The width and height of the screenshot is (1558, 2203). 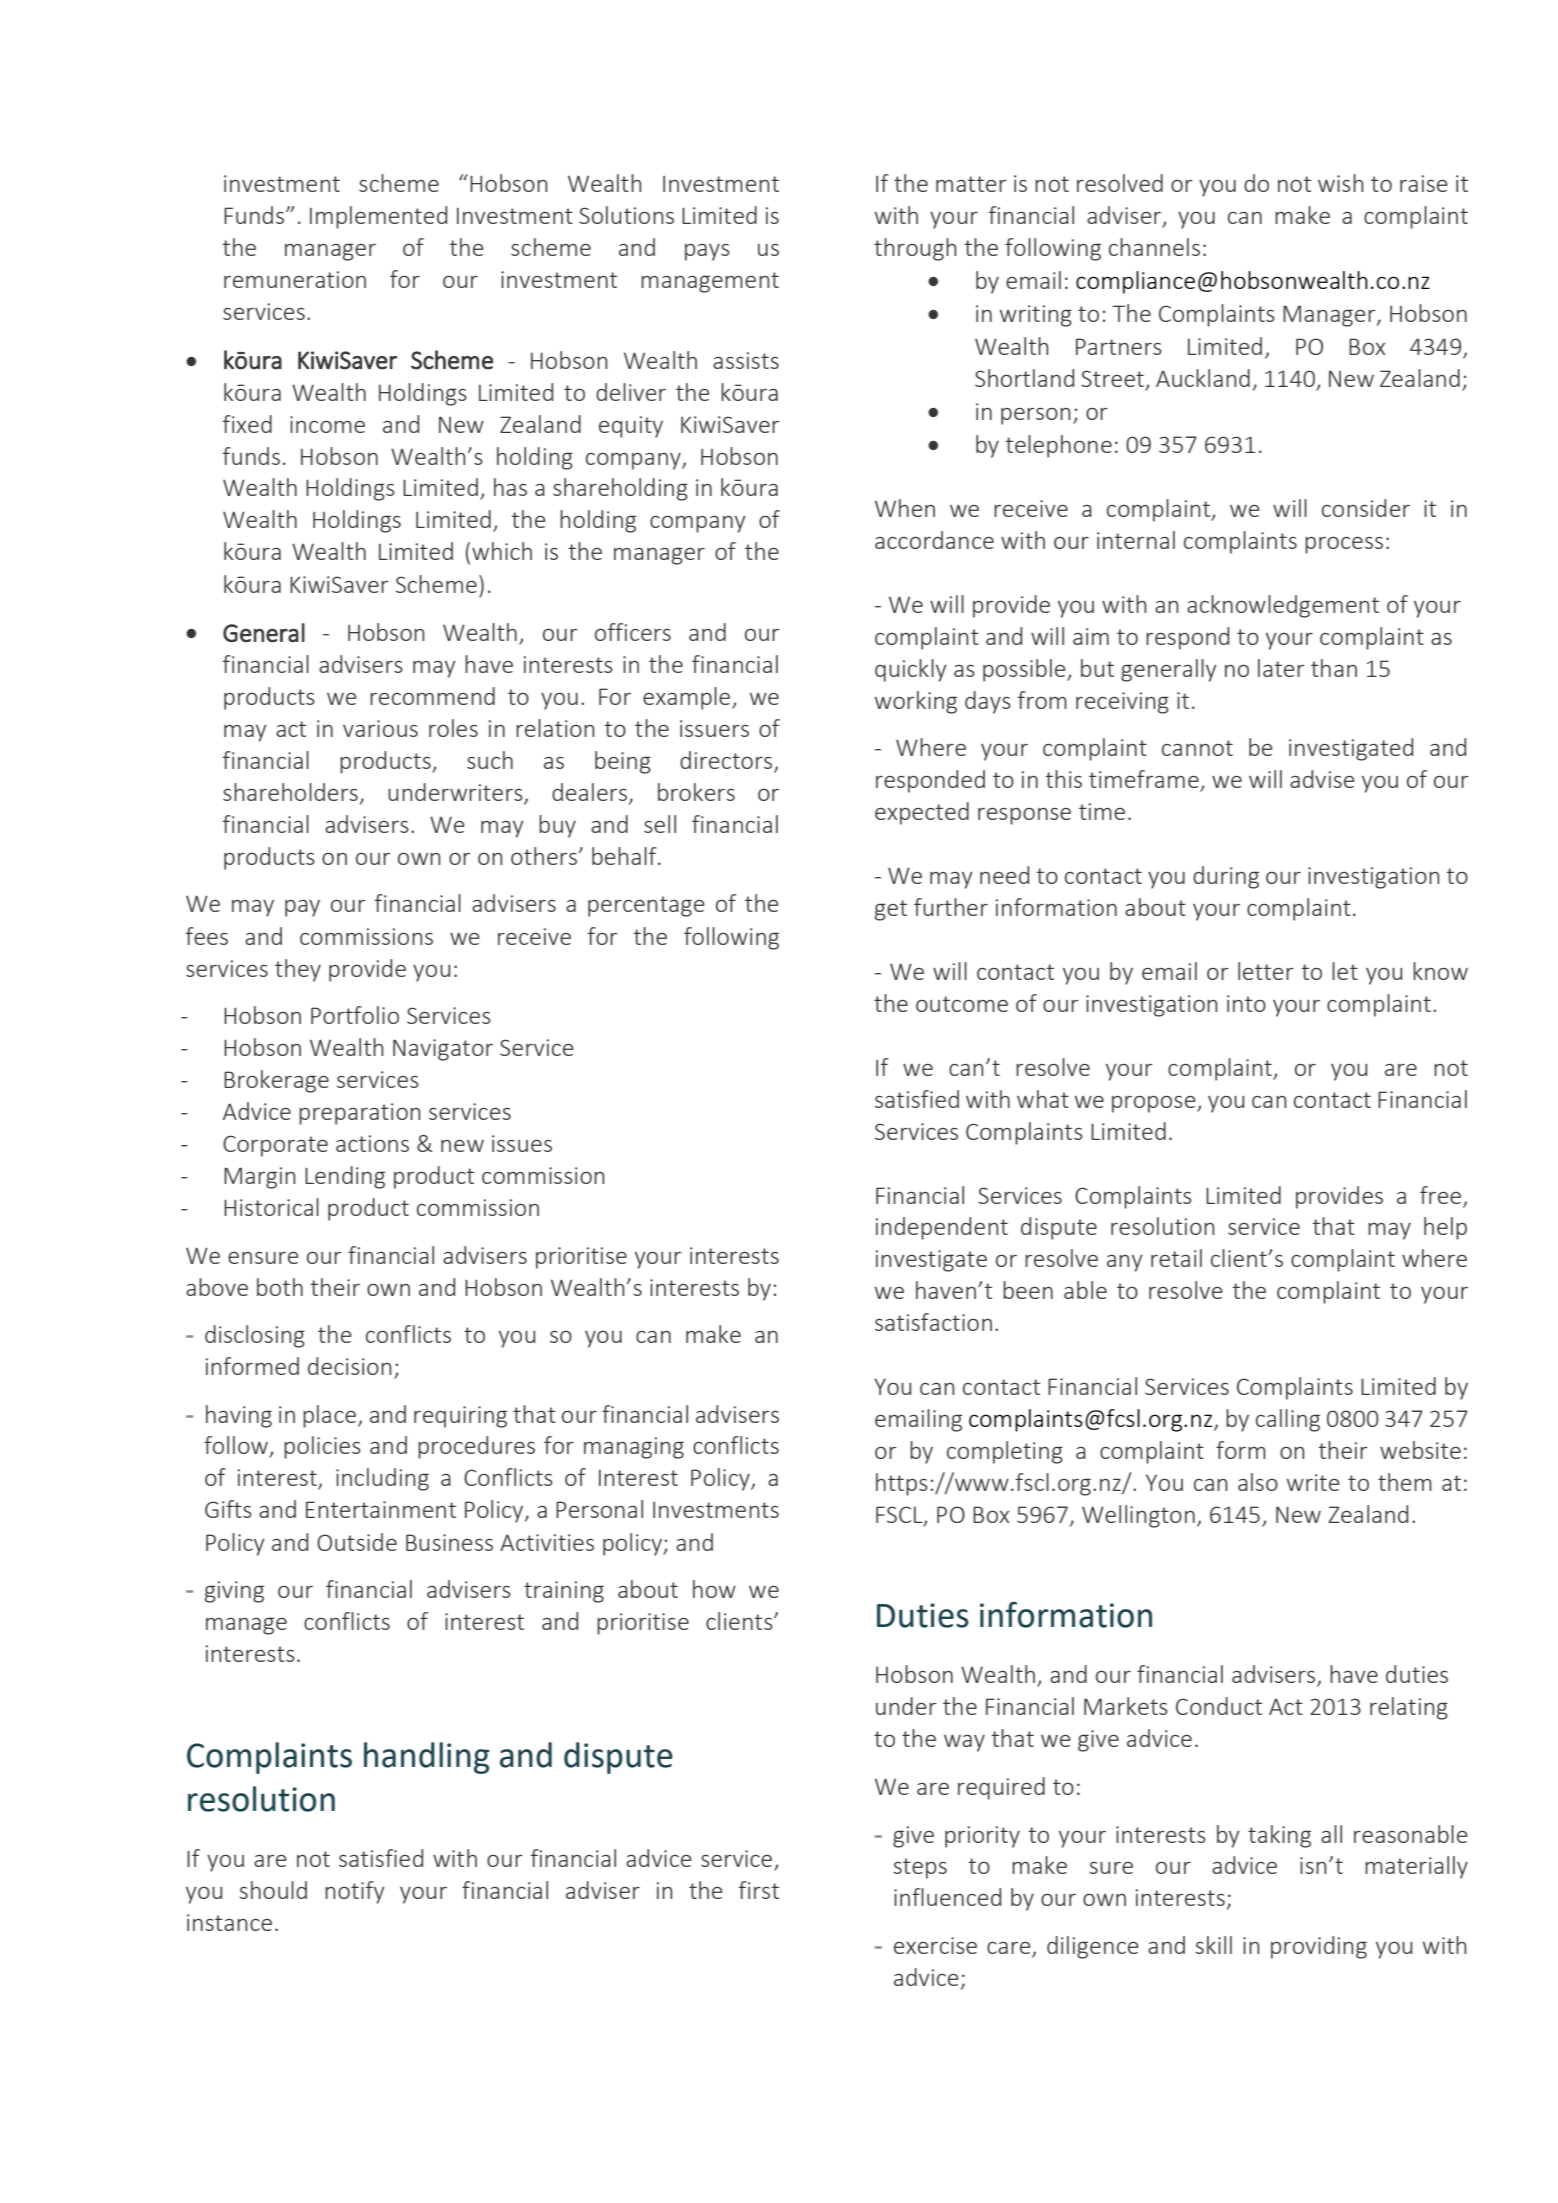 What do you see at coordinates (962, 1004) in the screenshot?
I see `outcome` at bounding box center [962, 1004].
